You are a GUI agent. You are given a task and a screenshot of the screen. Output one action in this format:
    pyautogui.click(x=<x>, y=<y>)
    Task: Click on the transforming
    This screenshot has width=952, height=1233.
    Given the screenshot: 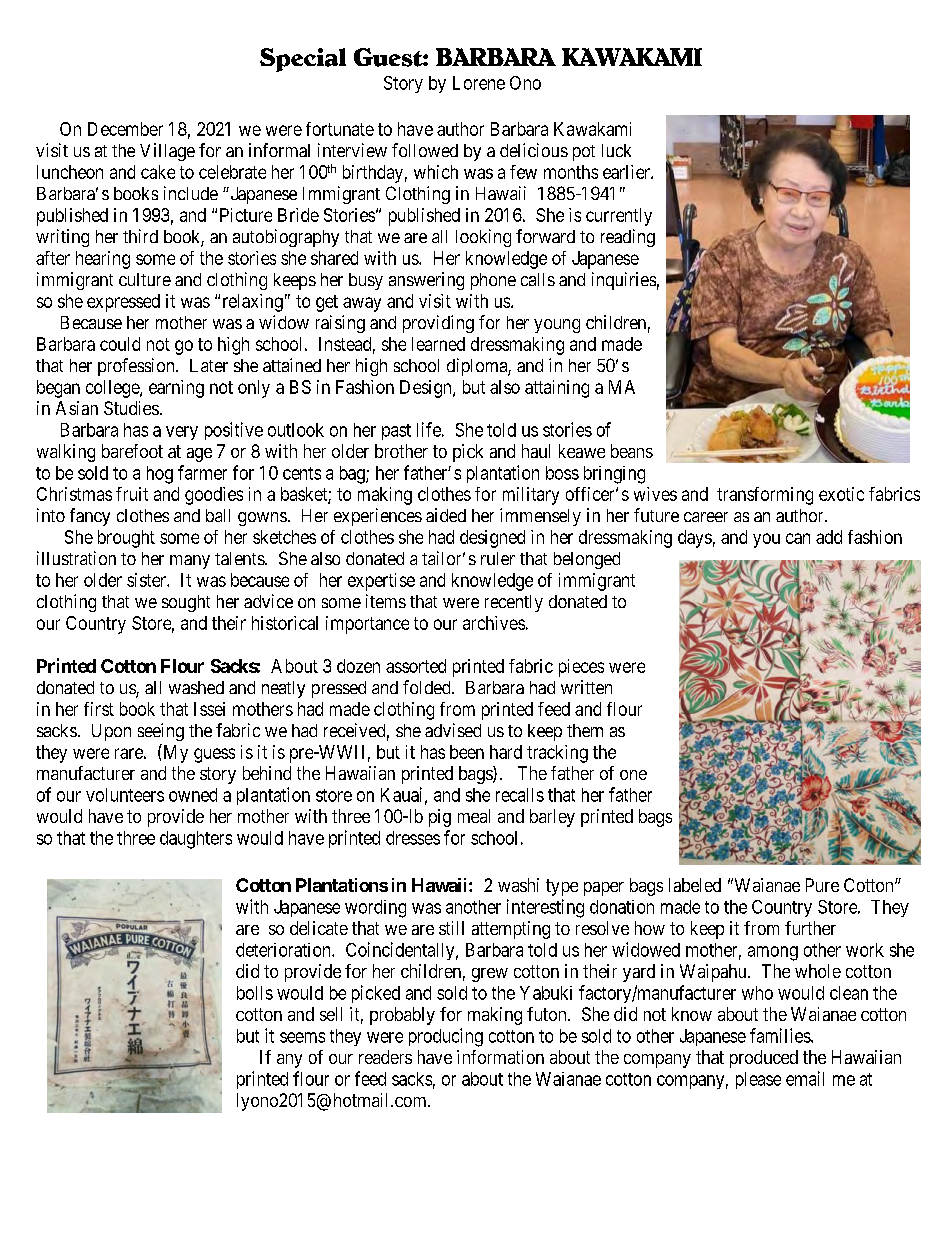 What is the action you would take?
    pyautogui.click(x=765, y=496)
